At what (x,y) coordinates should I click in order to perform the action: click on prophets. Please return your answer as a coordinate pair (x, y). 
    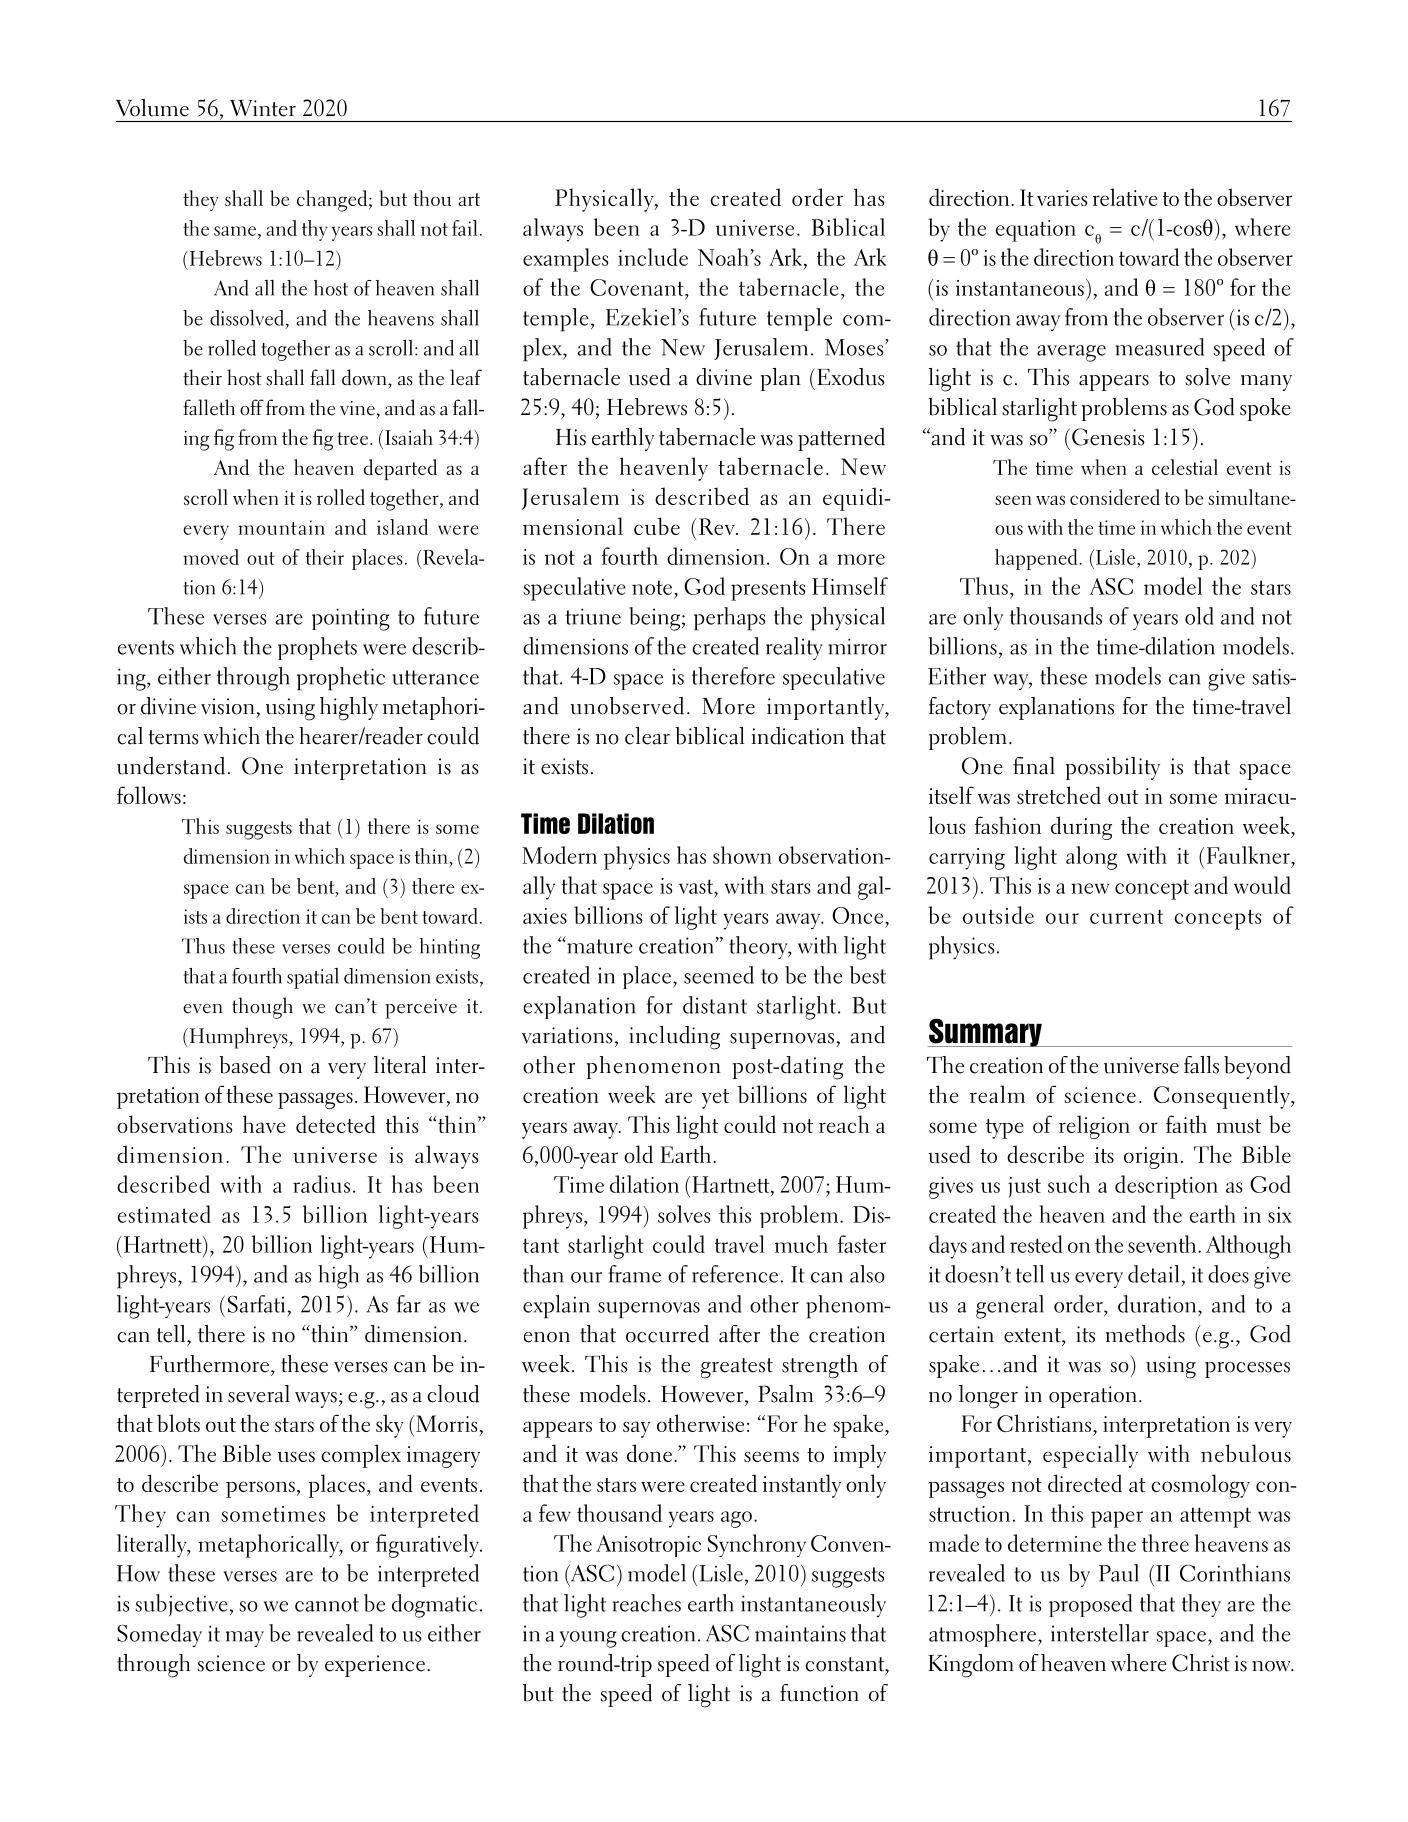
    Looking at the image, I should click on (317, 648).
